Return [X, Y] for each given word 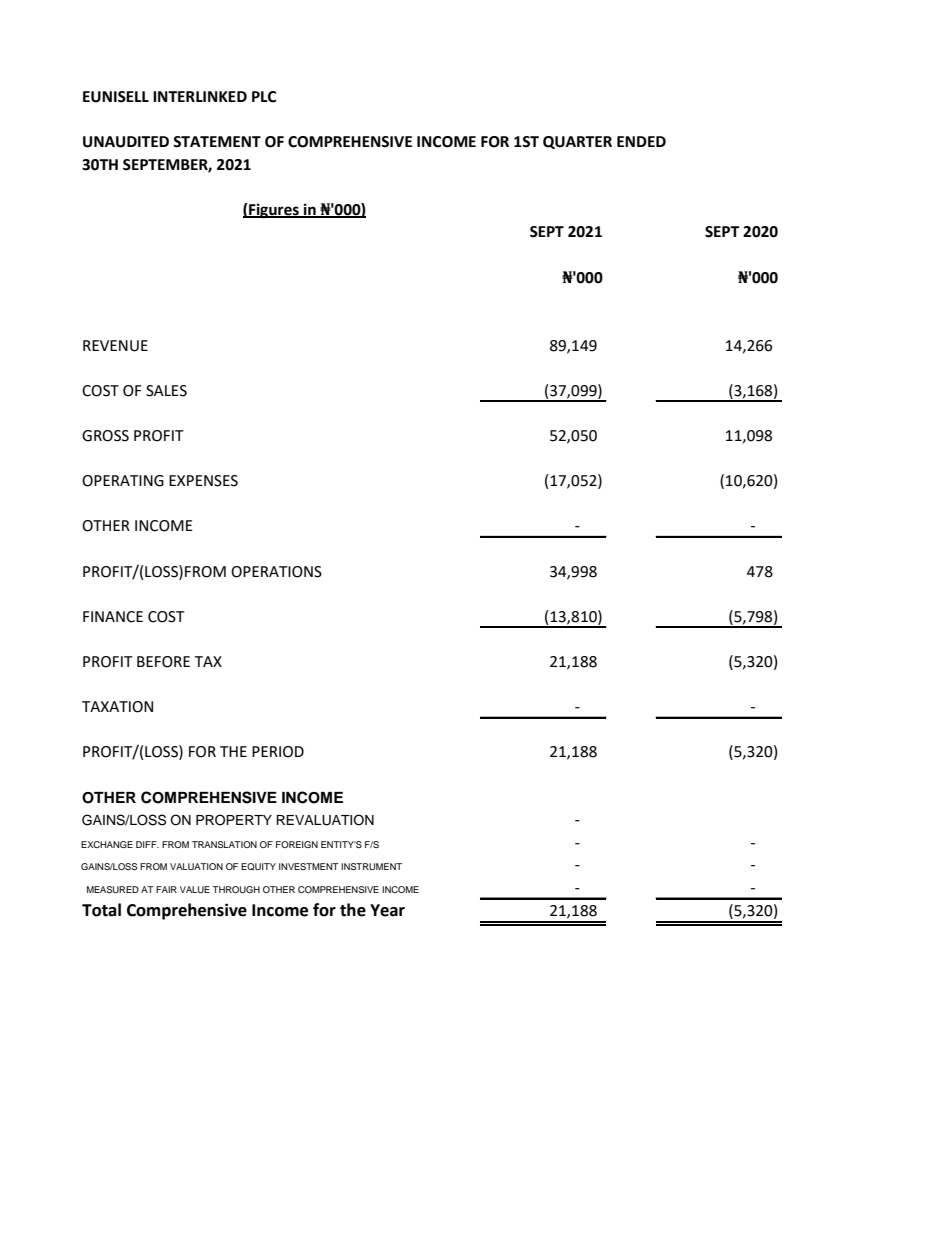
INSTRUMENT [371, 866]
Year [387, 910]
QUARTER [577, 142]
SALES [166, 391]
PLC [264, 97]
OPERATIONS [276, 572]
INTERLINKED [200, 96]
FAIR [166, 889]
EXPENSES [203, 481]
